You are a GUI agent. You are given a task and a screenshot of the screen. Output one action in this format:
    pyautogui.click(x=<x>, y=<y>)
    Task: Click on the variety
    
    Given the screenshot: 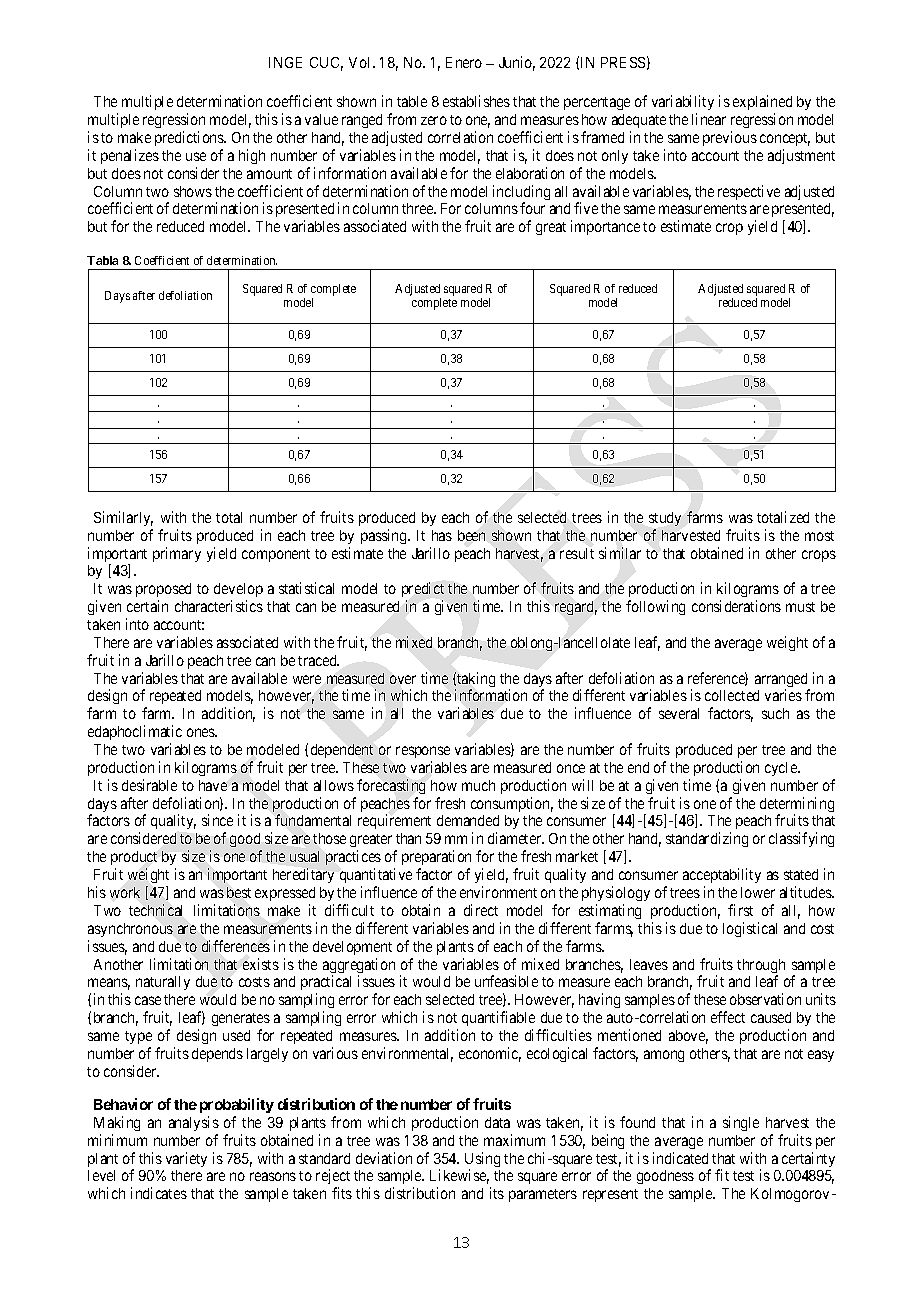 What is the action you would take?
    pyautogui.click(x=186, y=1159)
